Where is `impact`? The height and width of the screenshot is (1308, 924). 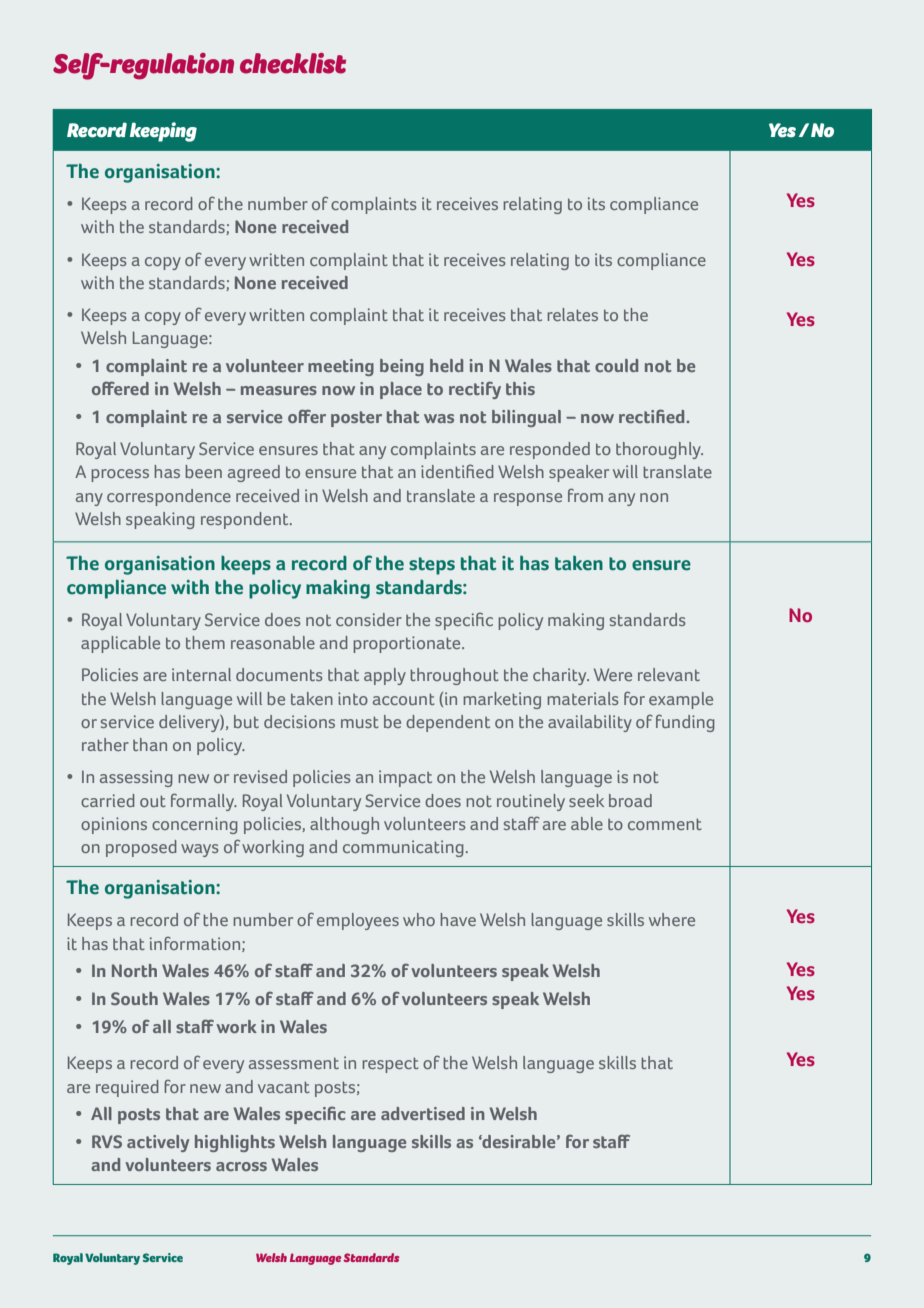
impact is located at coordinates (405, 778).
